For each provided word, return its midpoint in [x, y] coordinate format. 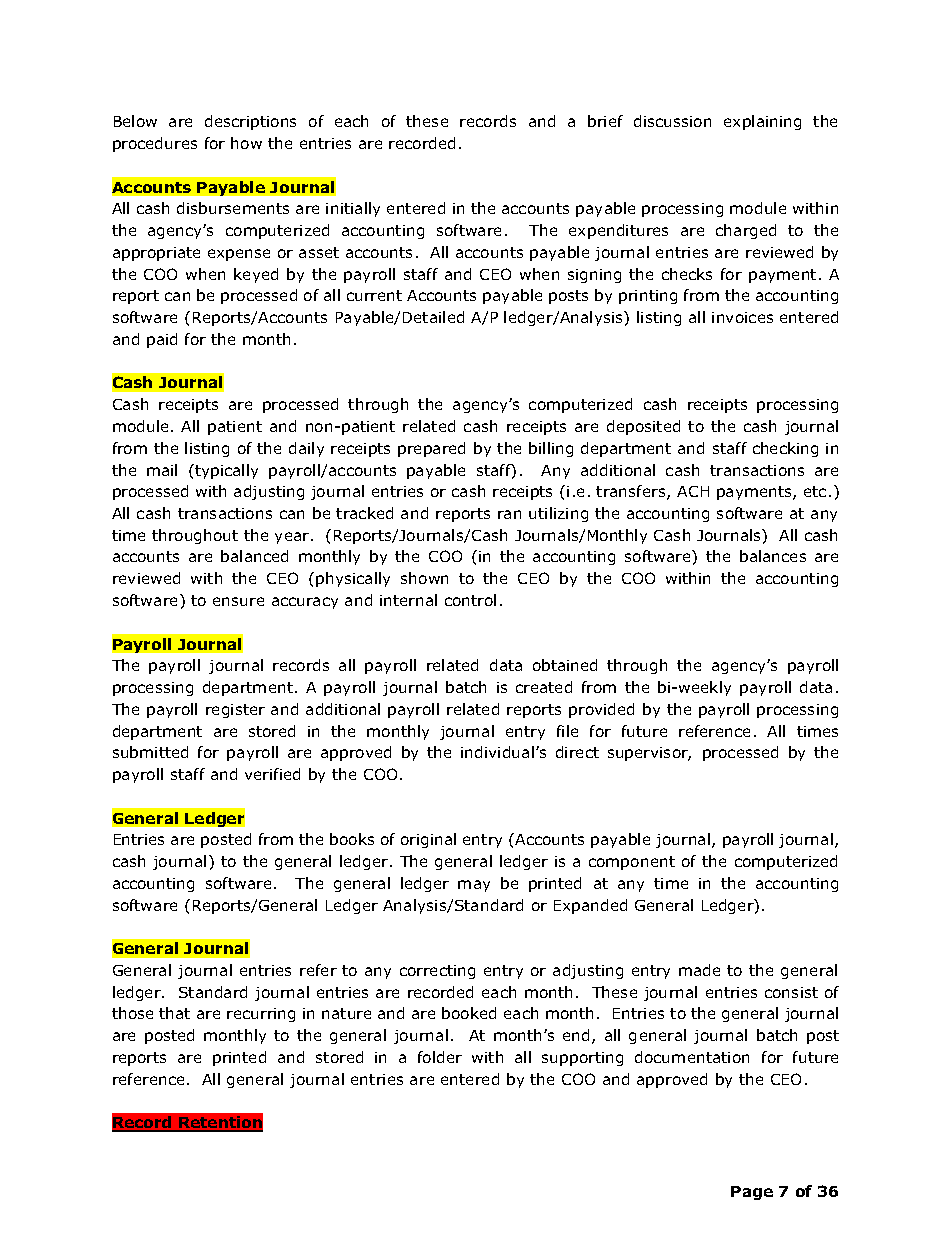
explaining [762, 122]
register [235, 711]
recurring [261, 1015]
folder [440, 1057]
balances [773, 556]
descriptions [250, 122]
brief [605, 121]
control [470, 600]
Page [752, 1193]
